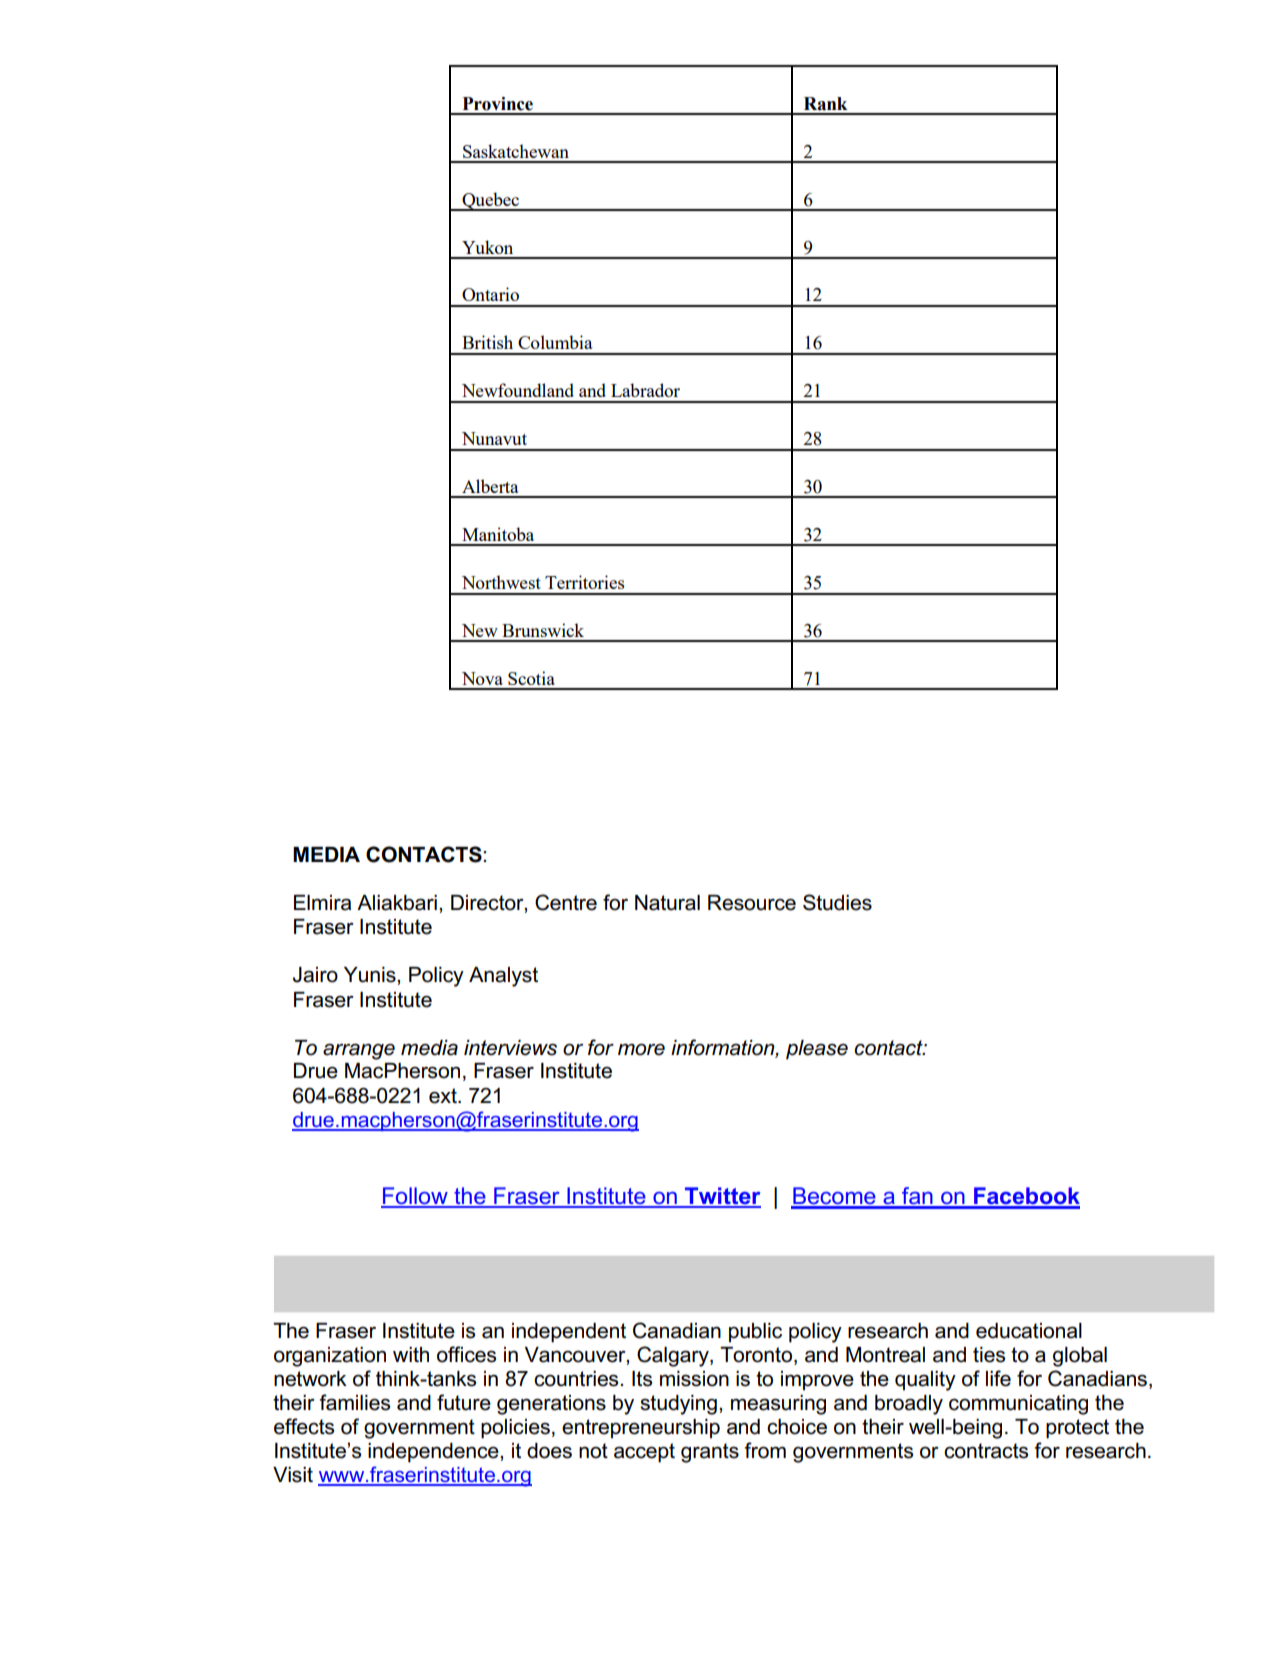  What do you see at coordinates (584, 582) in the image?
I see `Territories` at bounding box center [584, 582].
